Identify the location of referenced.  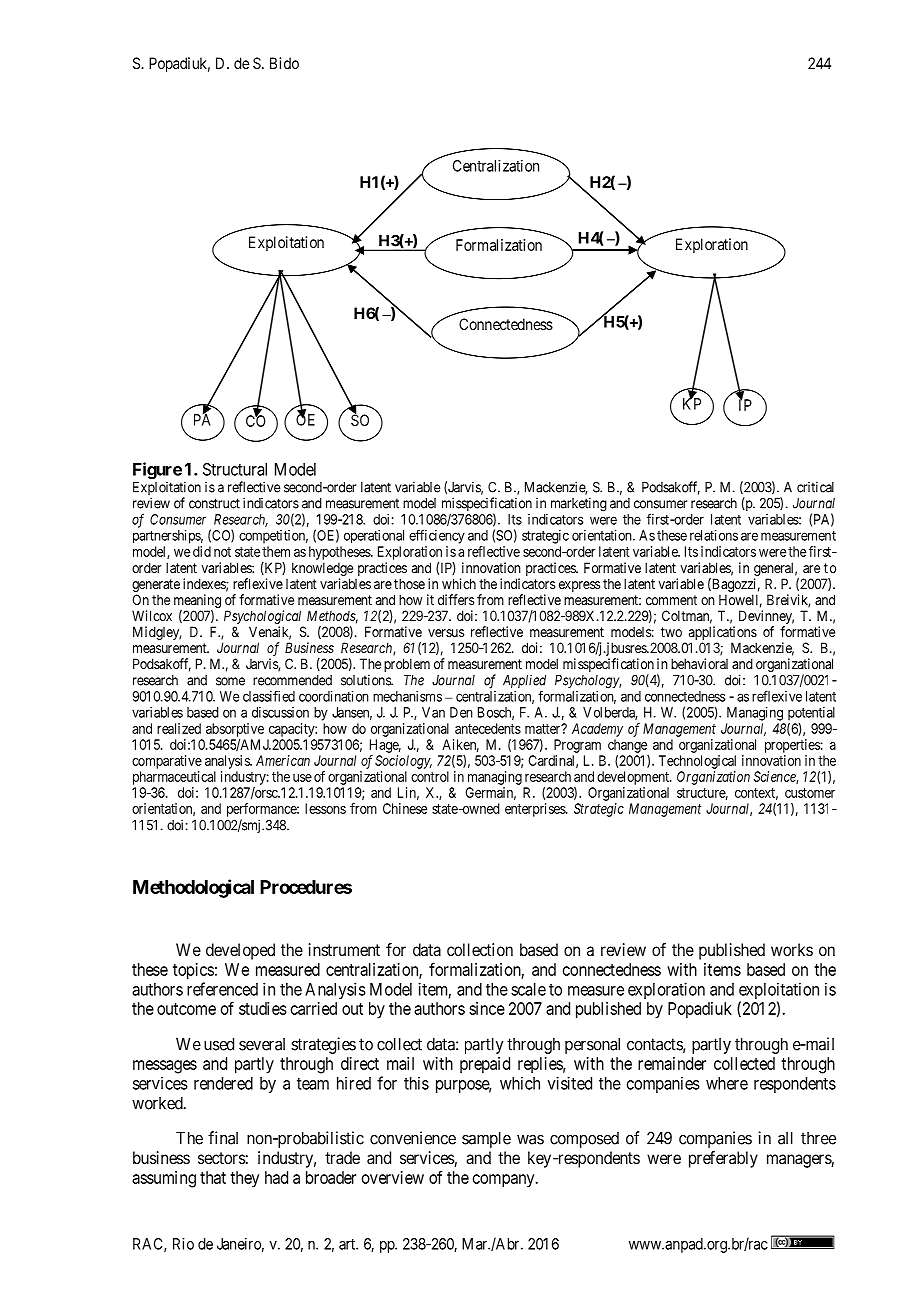
(222, 989).
